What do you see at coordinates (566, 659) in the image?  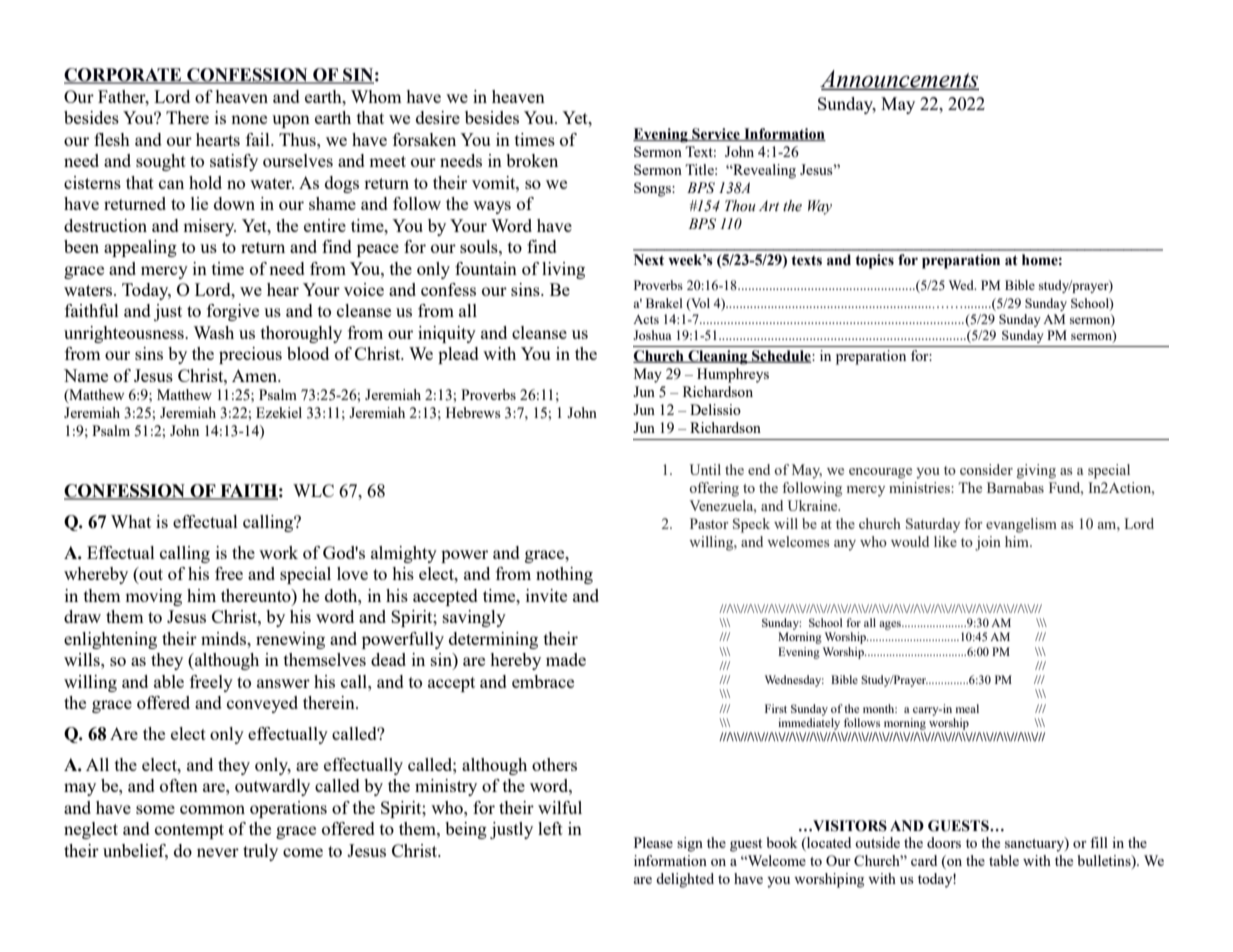 I see `made` at bounding box center [566, 659].
